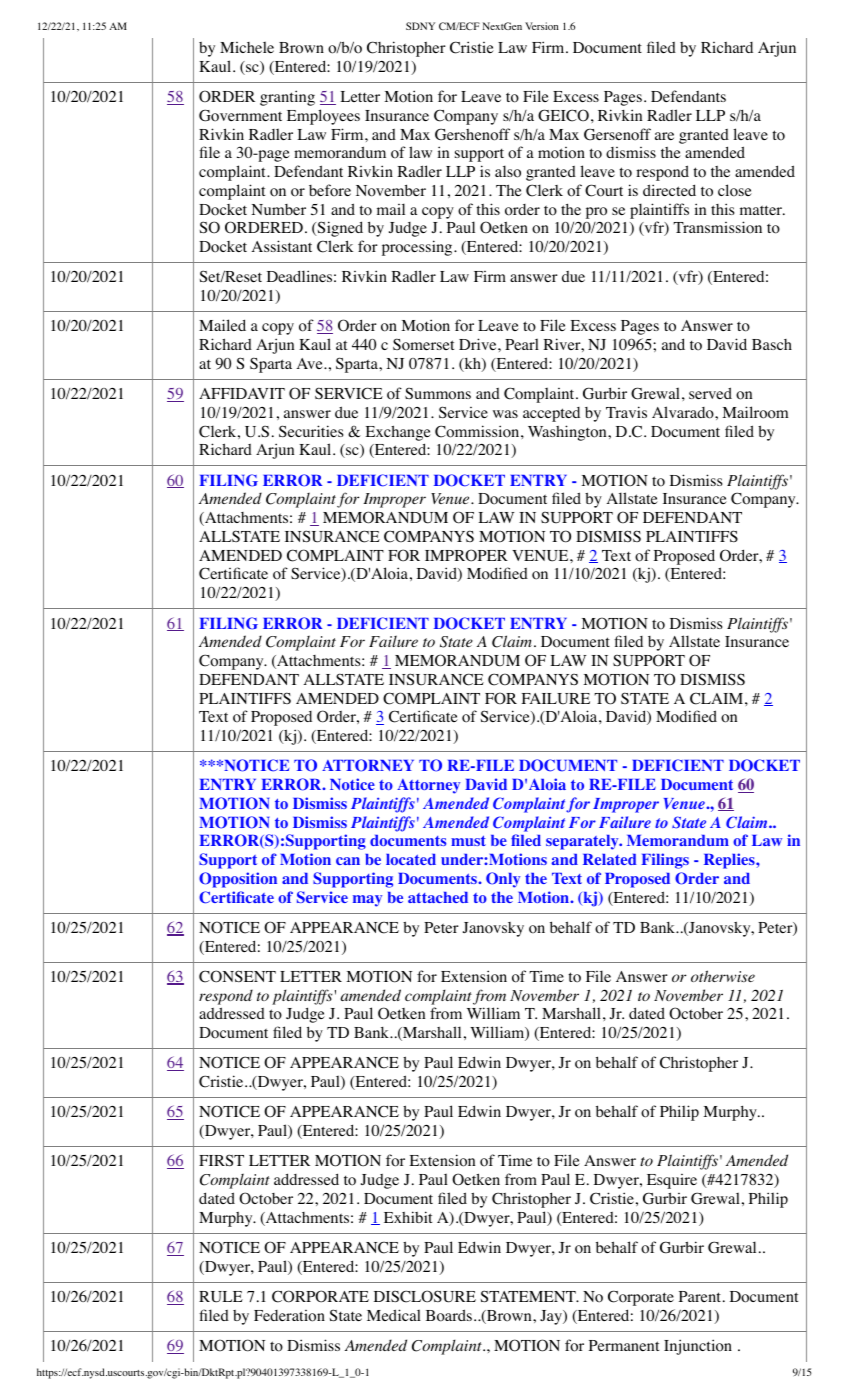  I want to click on Replies, so click(730, 861).
